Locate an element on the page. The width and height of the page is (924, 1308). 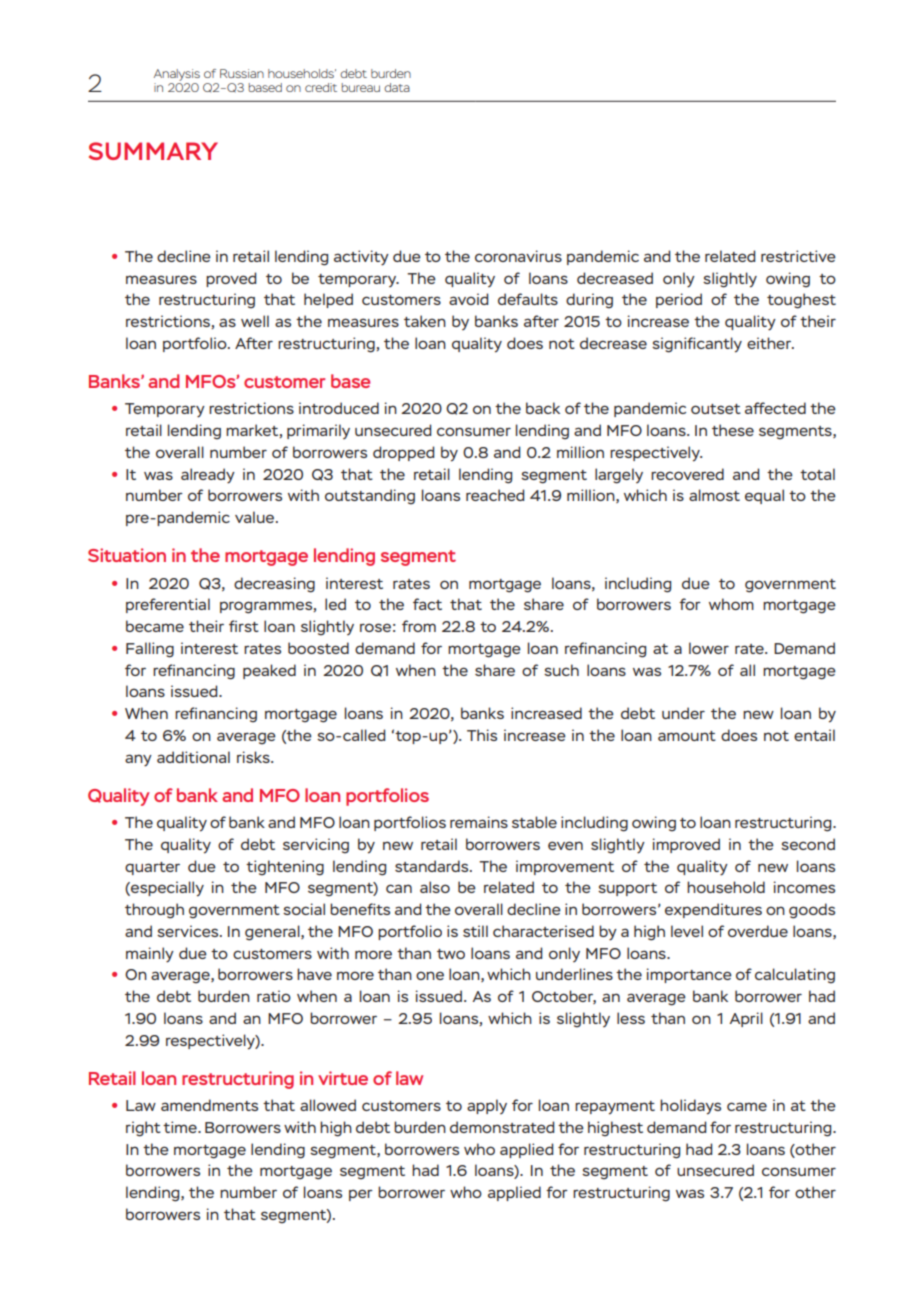
Analysis is located at coordinates (177, 75).
